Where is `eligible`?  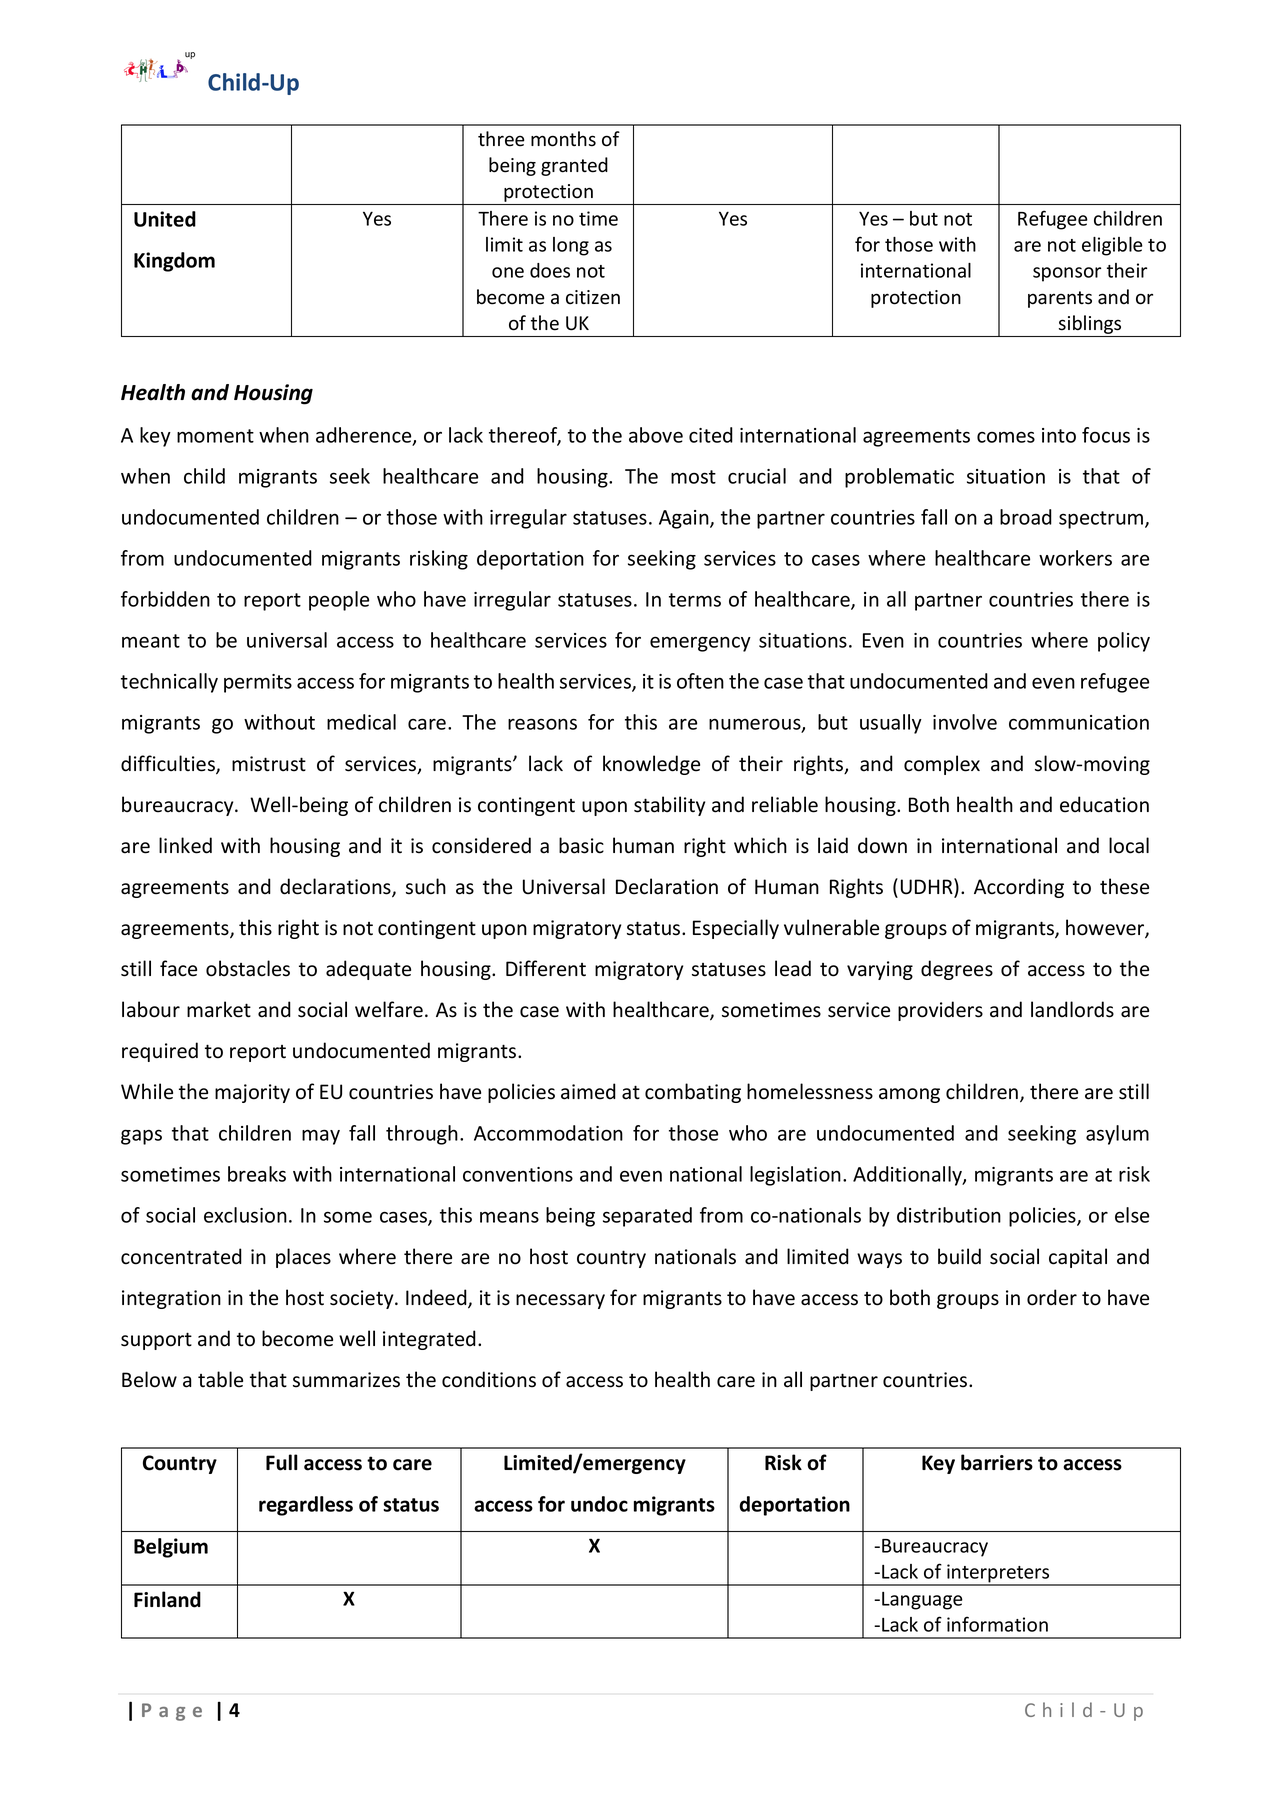 eligible is located at coordinates (1112, 246).
